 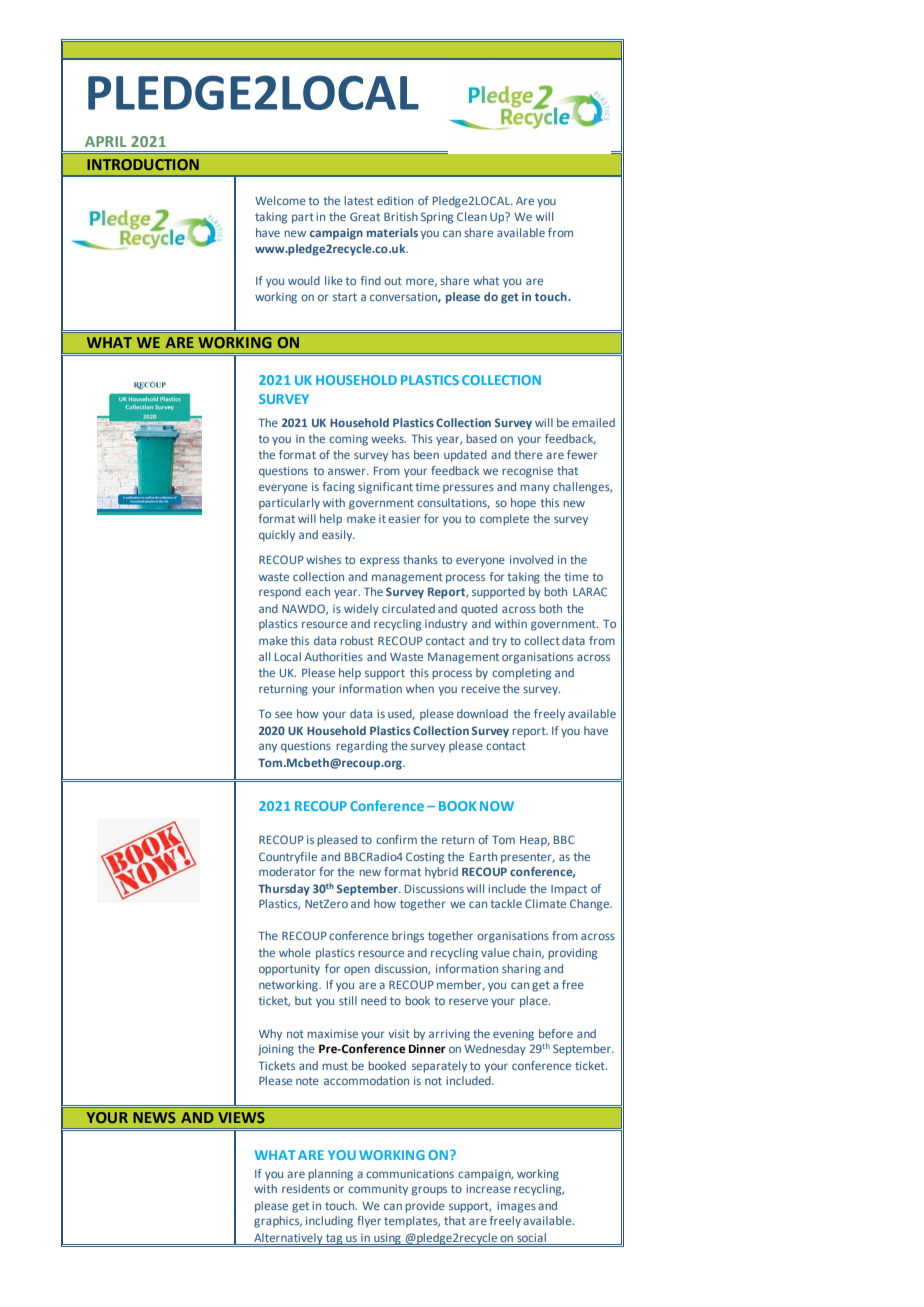 I want to click on respond, so click(x=280, y=593).
